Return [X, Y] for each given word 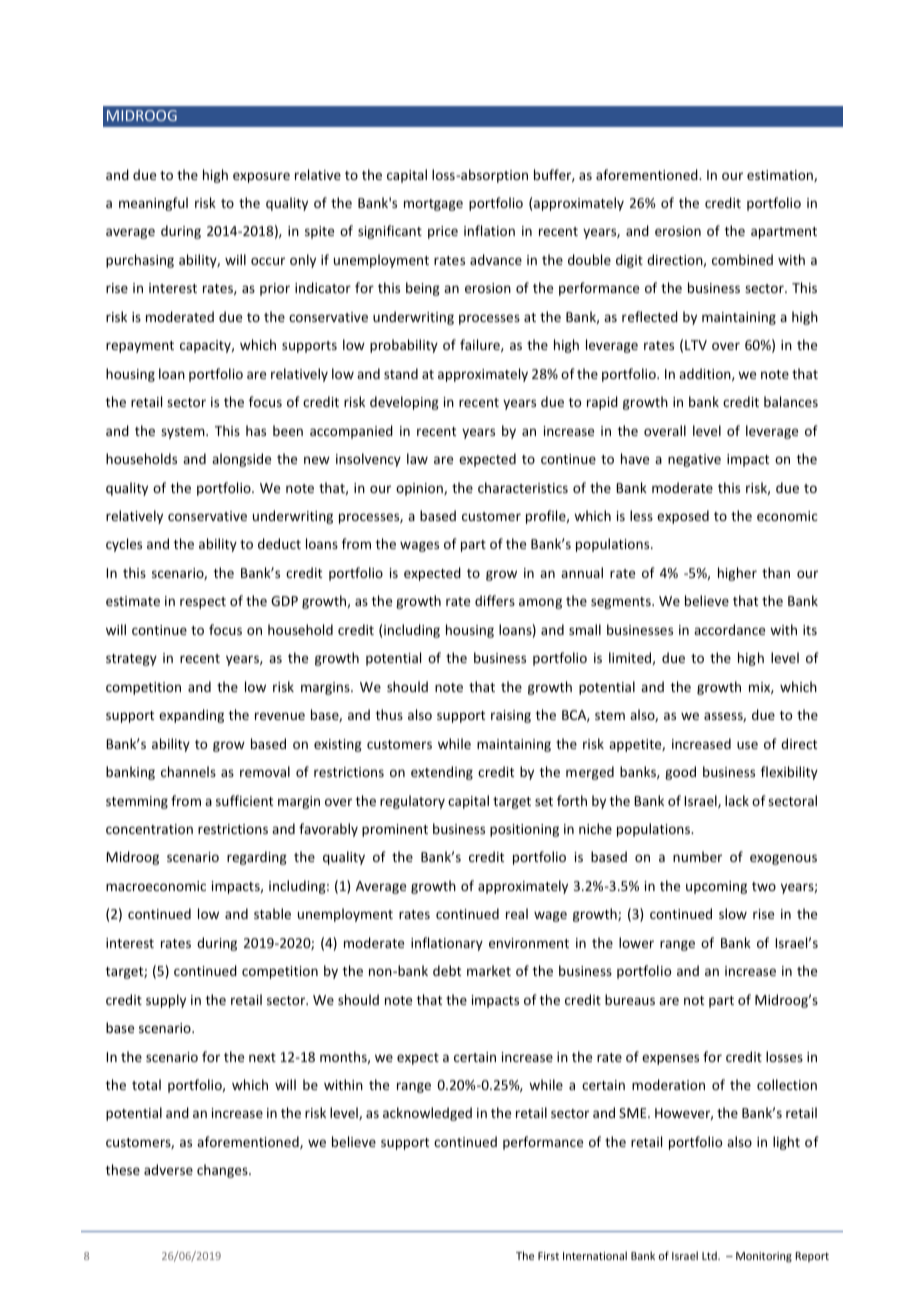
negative [694, 460]
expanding [191, 716]
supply [166, 1001]
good [680, 773]
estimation [781, 176]
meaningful [153, 204]
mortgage [433, 205]
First [548, 1256]
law [417, 458]
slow [733, 913]
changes [223, 1171]
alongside [241, 460]
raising [511, 716]
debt [447, 970]
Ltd [710, 1255]
